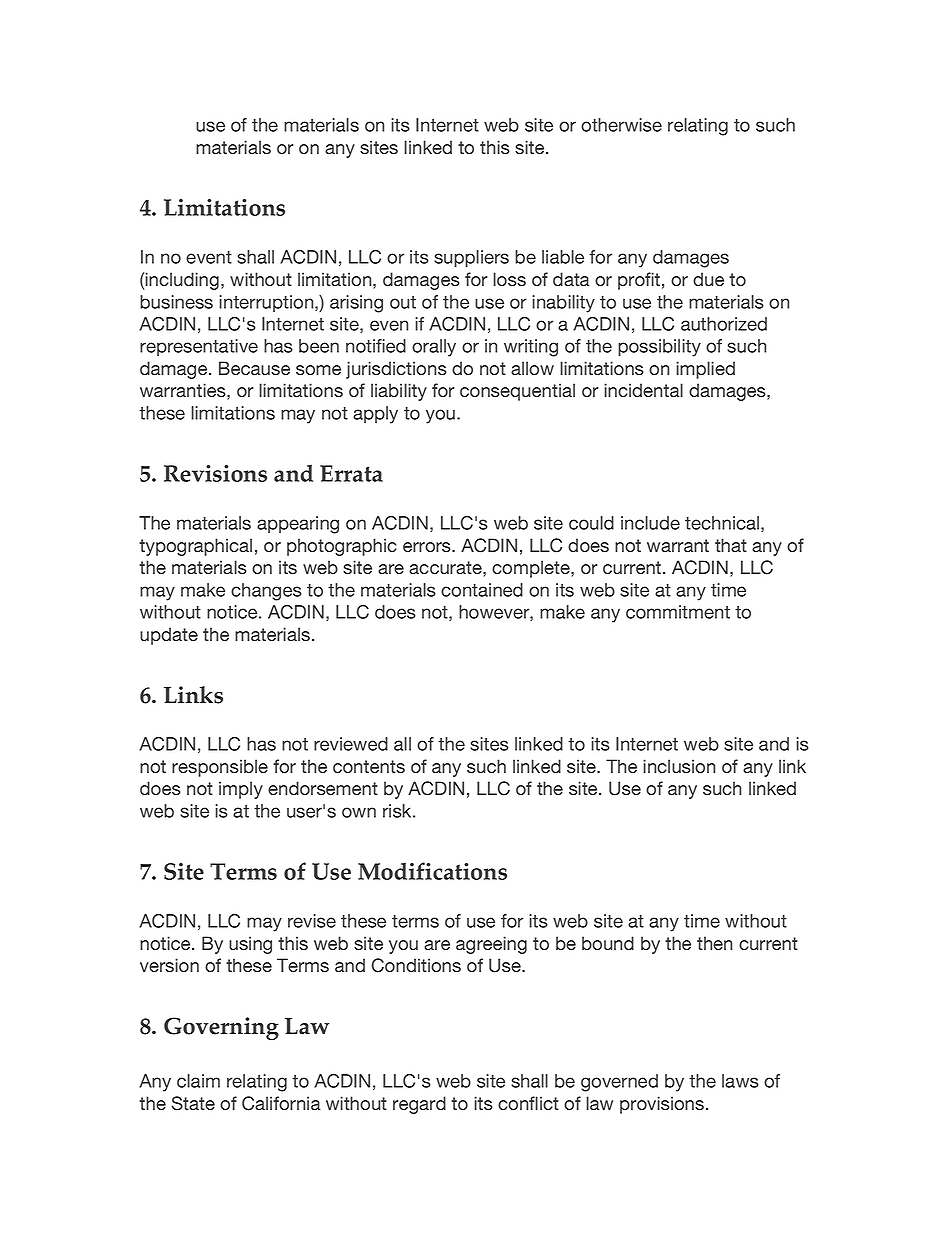  Describe the element at coordinates (198, 1081) in the image. I see `claim` at that location.
